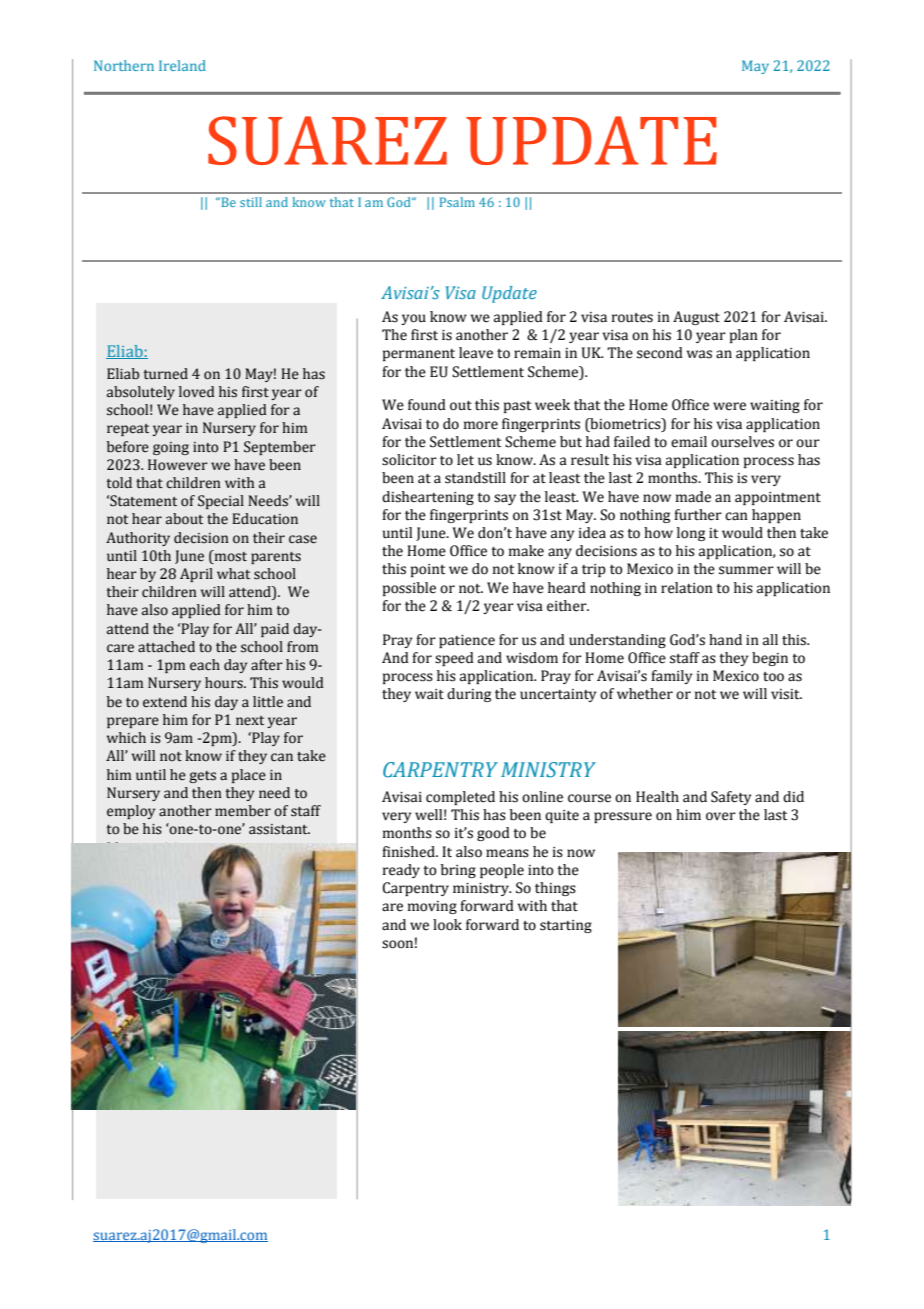 The image size is (924, 1309). Describe the element at coordinates (279, 829) in the screenshot. I see `assistant` at that location.
